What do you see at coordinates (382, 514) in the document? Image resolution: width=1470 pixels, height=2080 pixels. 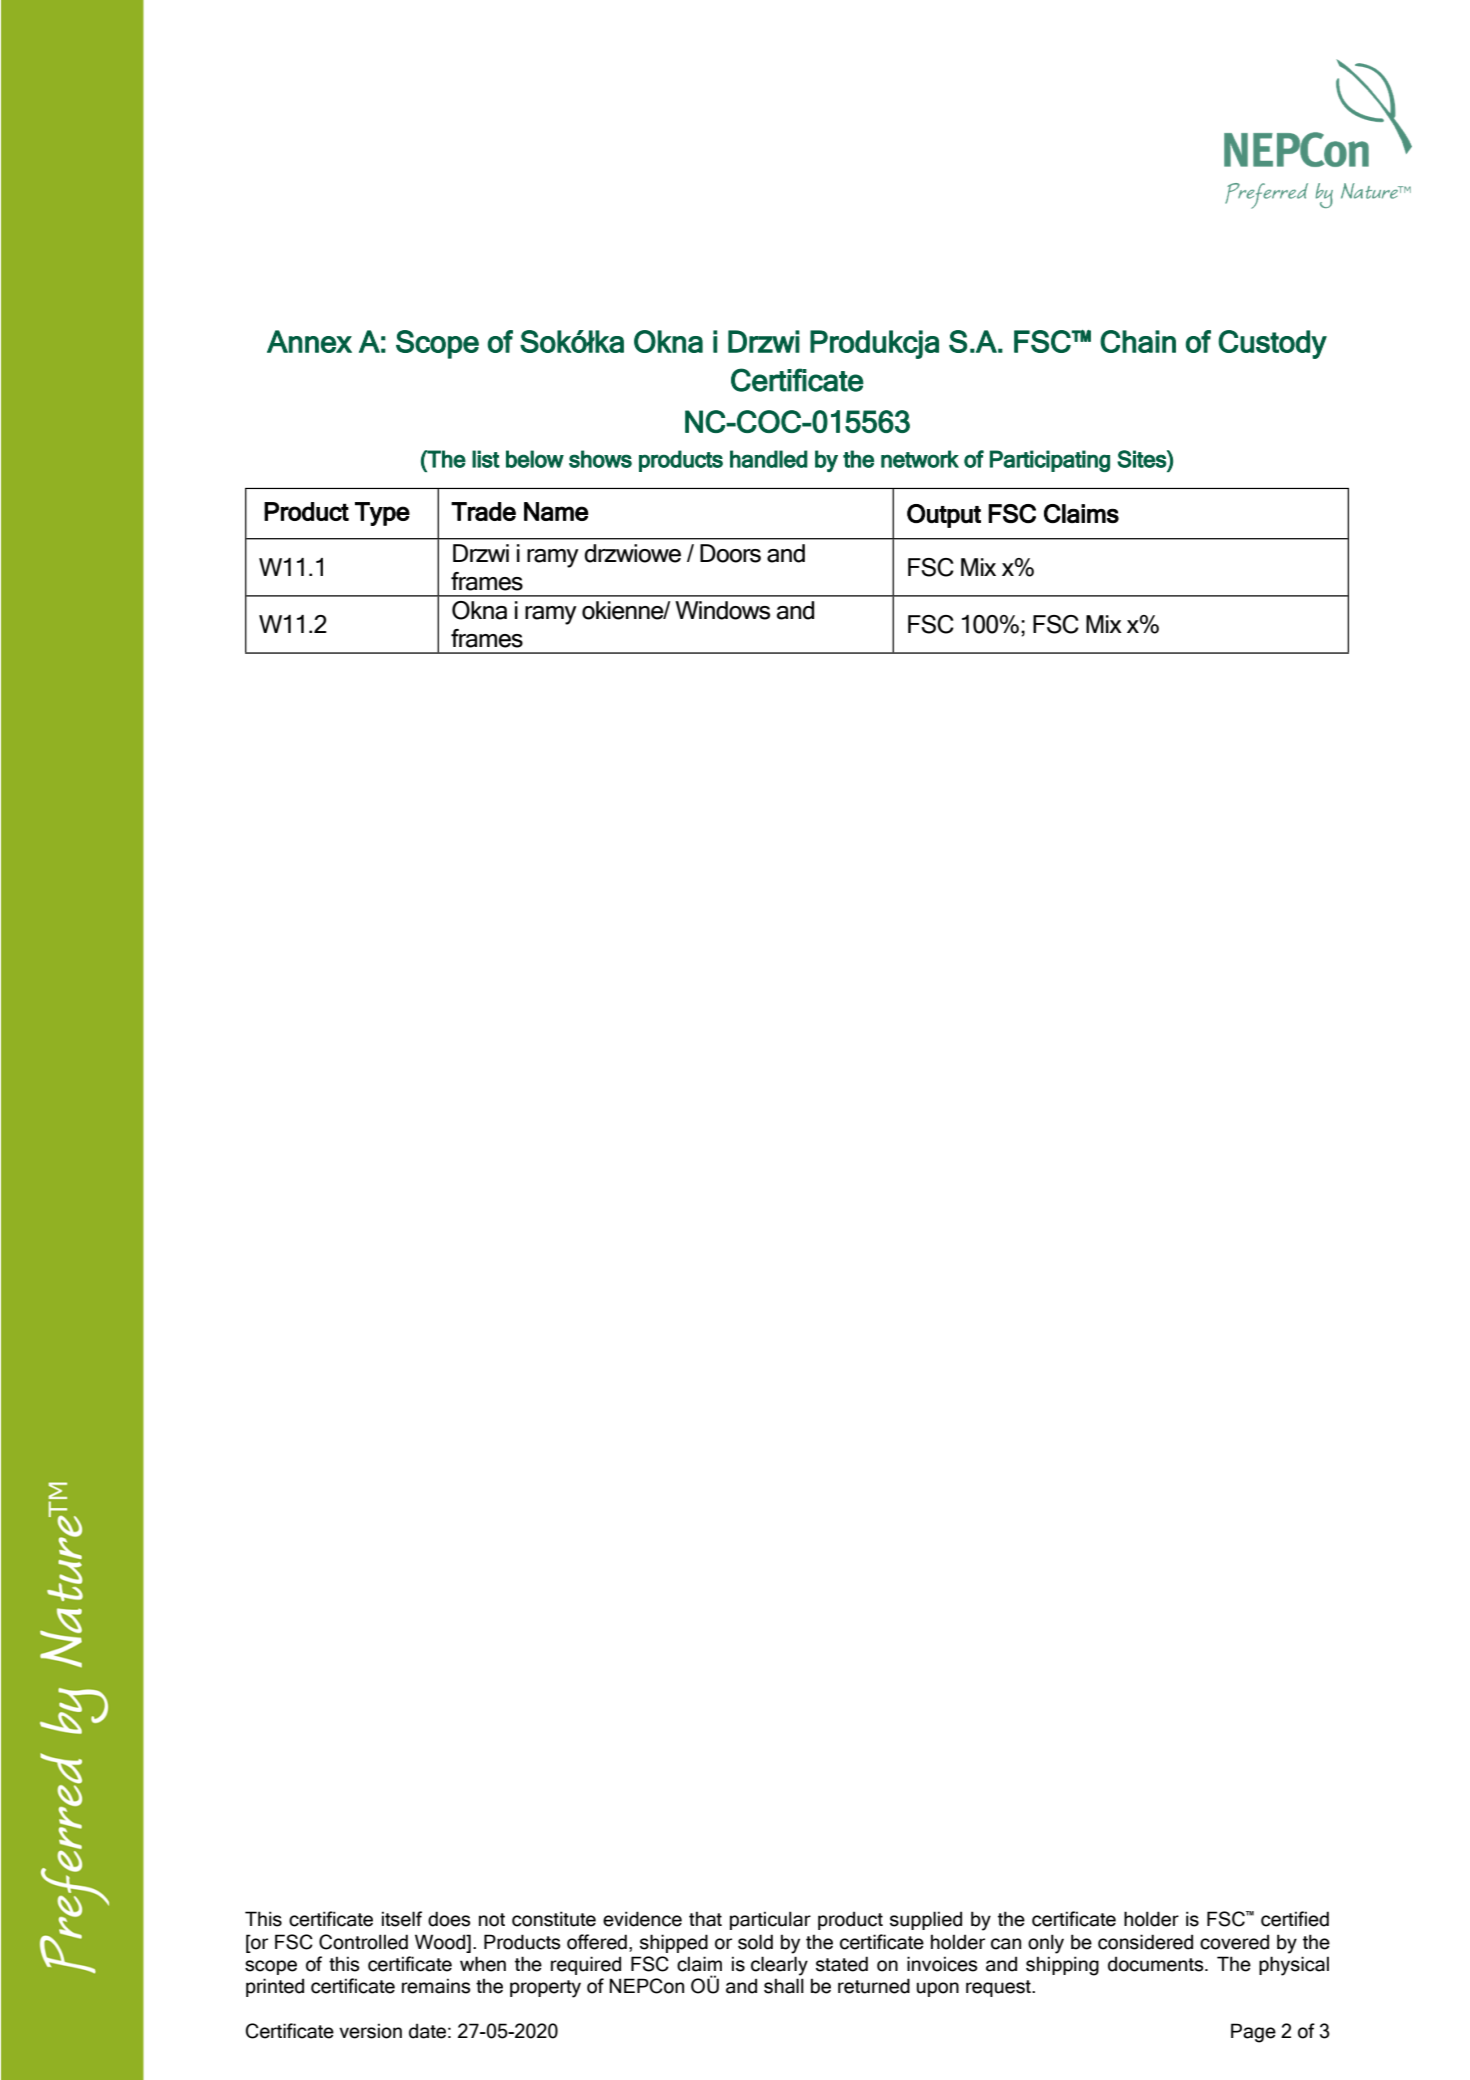 I see `Type` at bounding box center [382, 514].
